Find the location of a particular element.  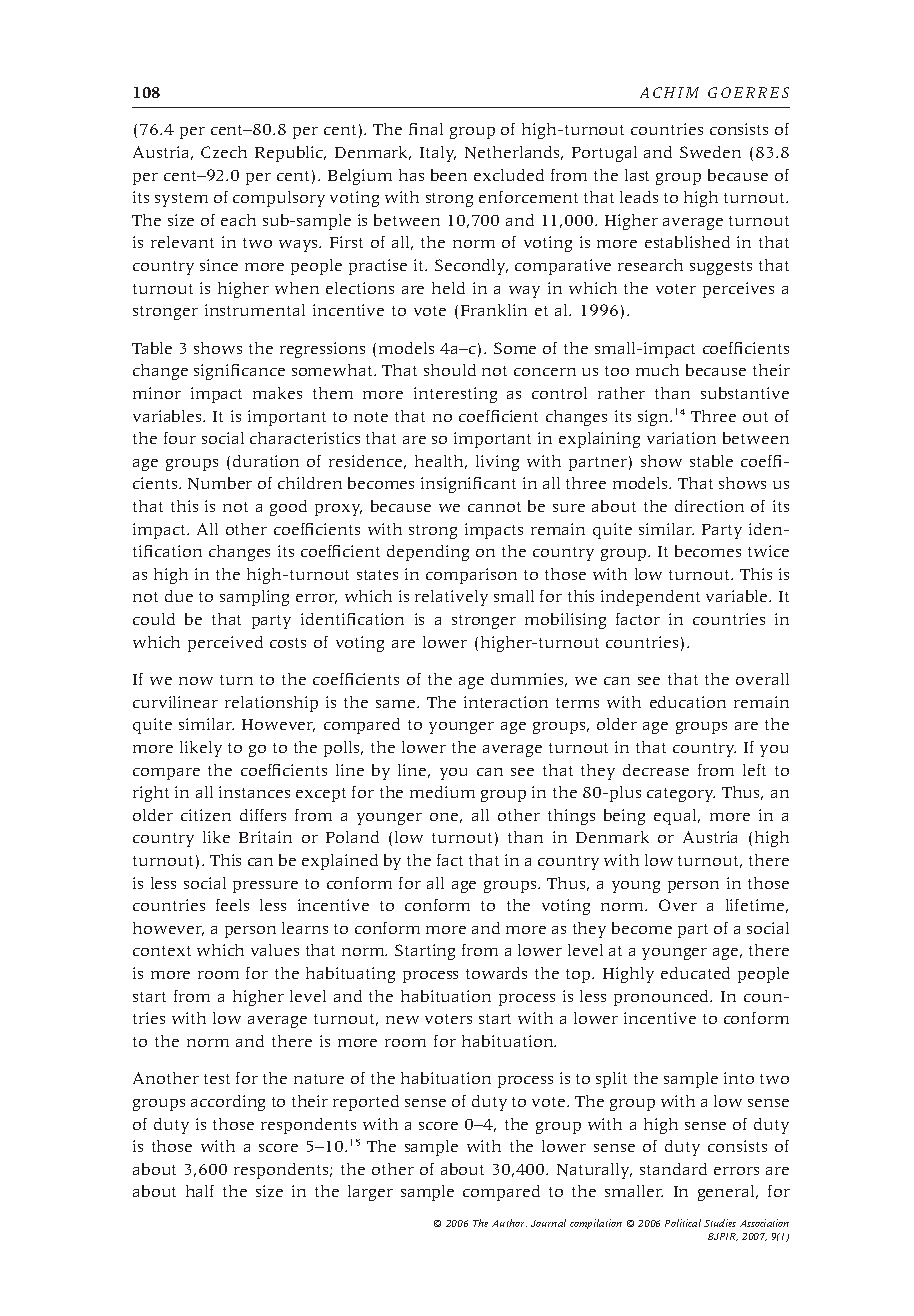

Czech is located at coordinates (224, 152).
